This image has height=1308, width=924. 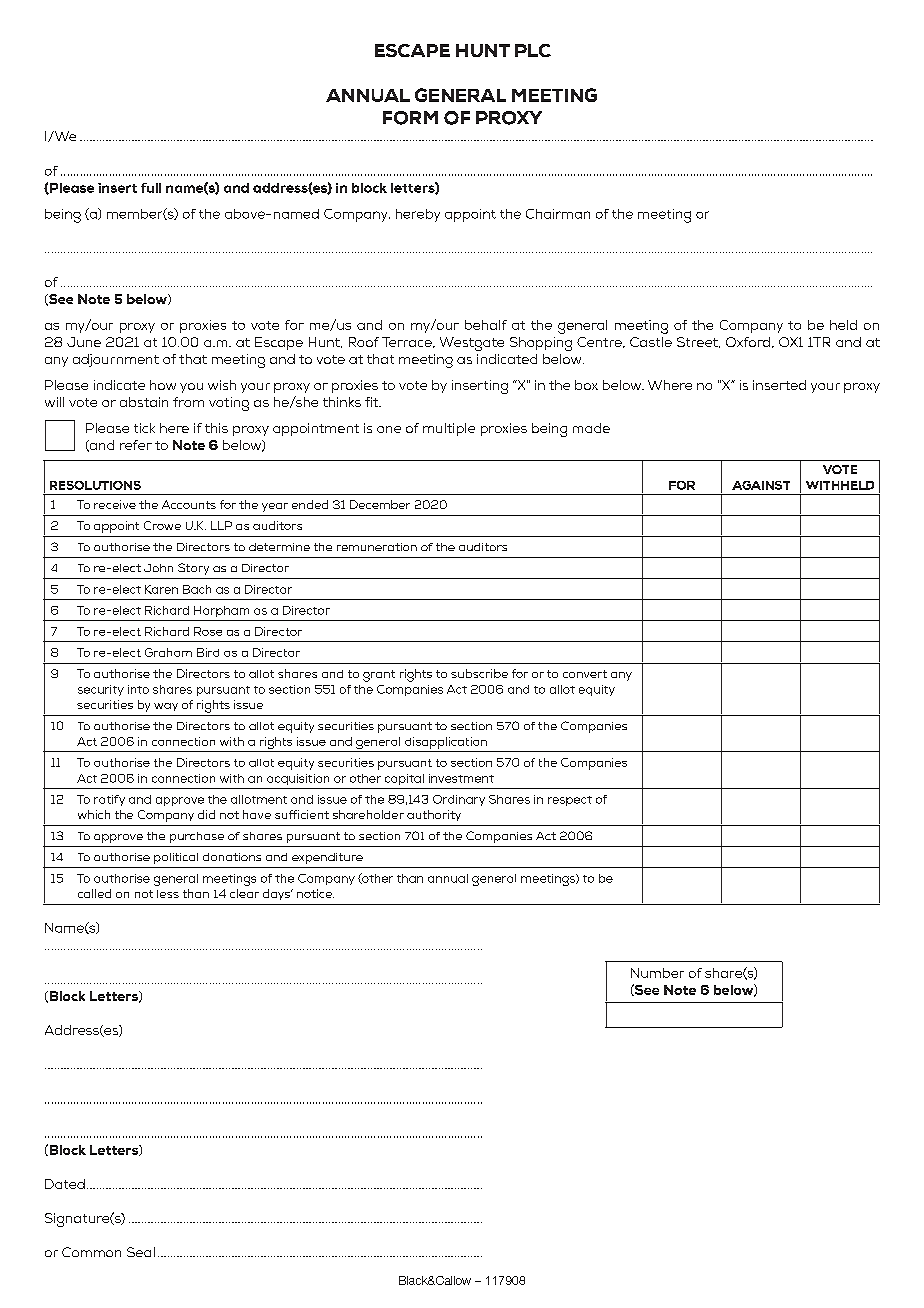 What do you see at coordinates (176, 858) in the image?
I see `political` at bounding box center [176, 858].
